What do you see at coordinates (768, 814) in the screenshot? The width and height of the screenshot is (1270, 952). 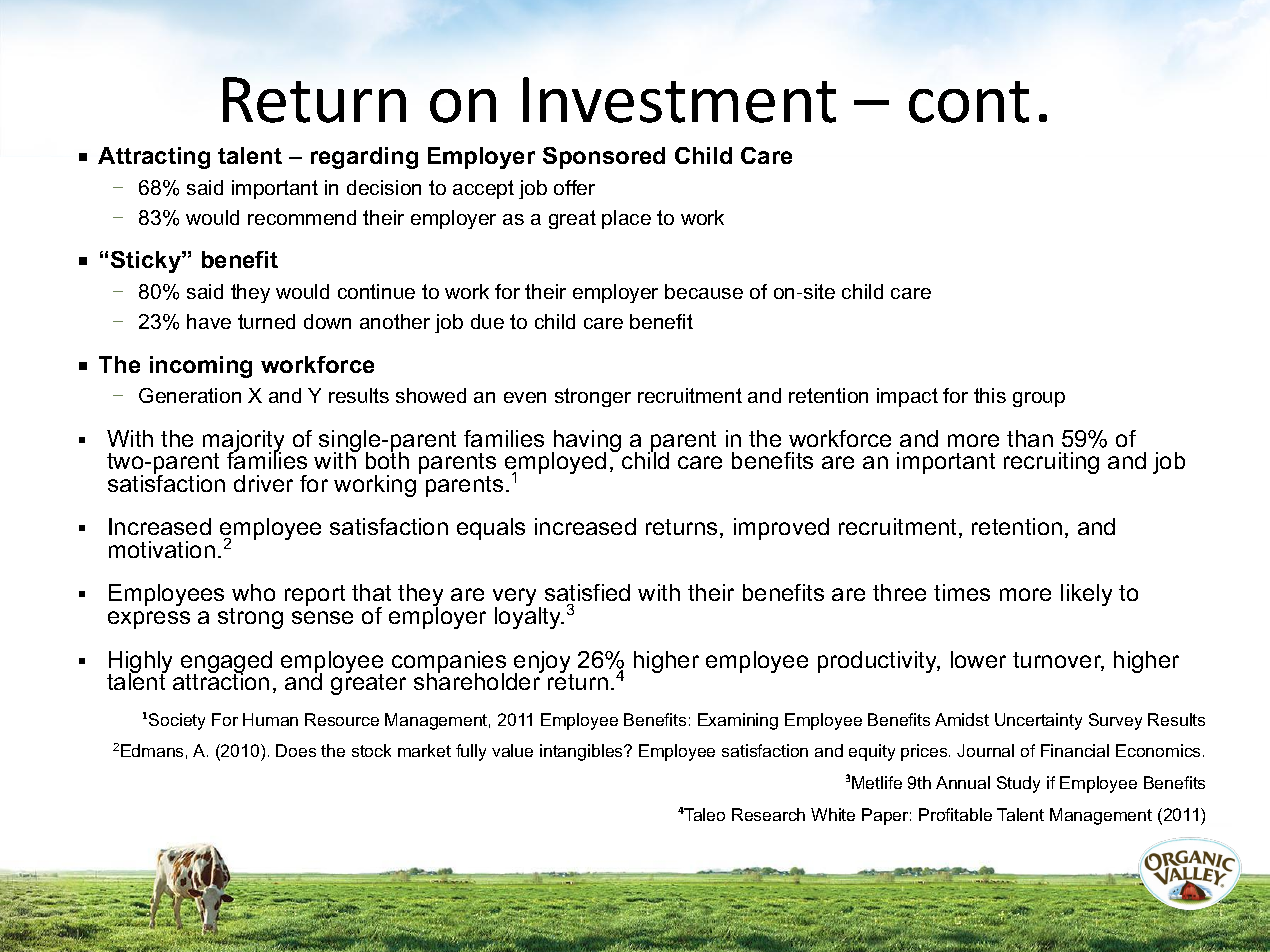 I see `Research` at bounding box center [768, 814].
